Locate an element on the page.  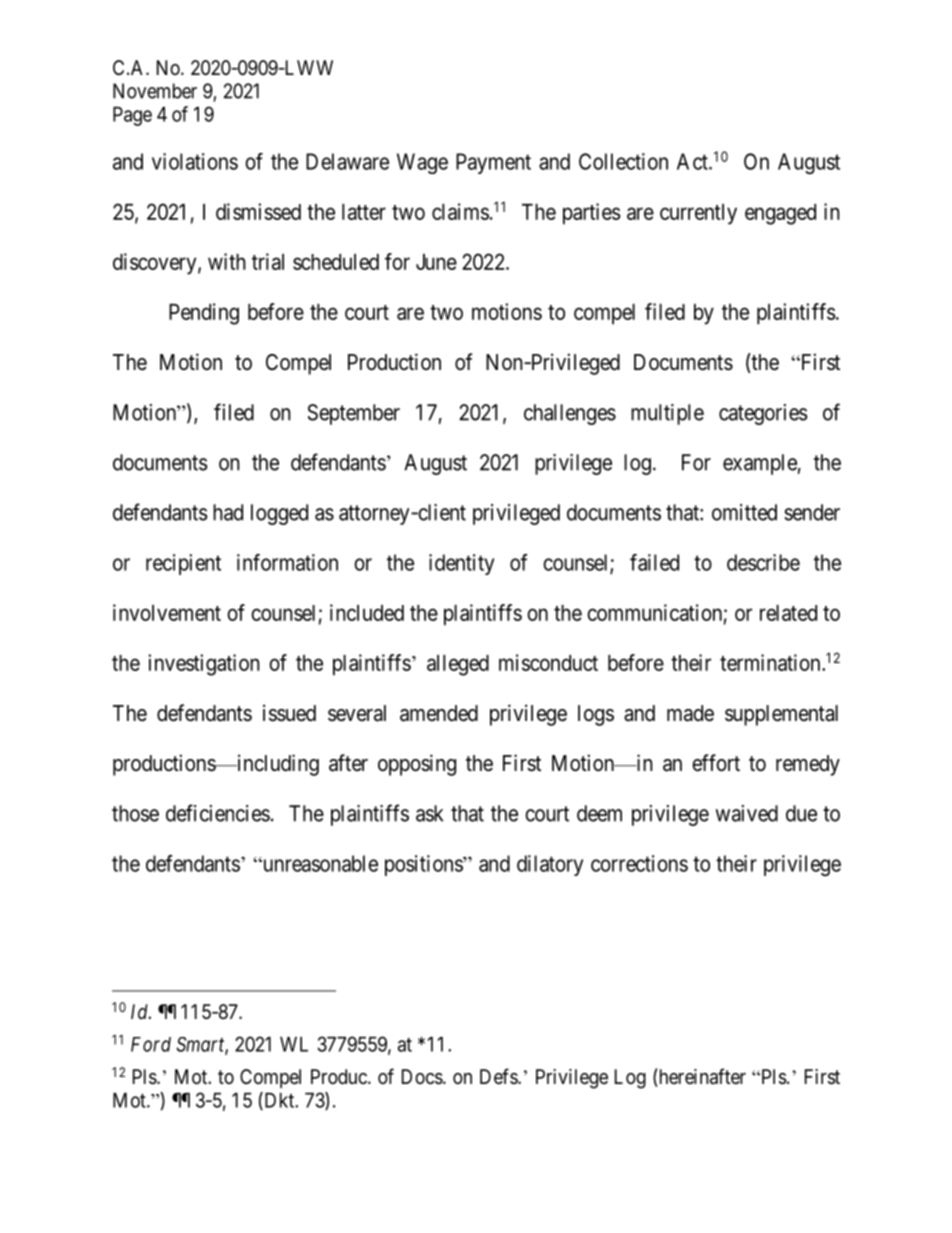
Ford is located at coordinates (151, 1044).
